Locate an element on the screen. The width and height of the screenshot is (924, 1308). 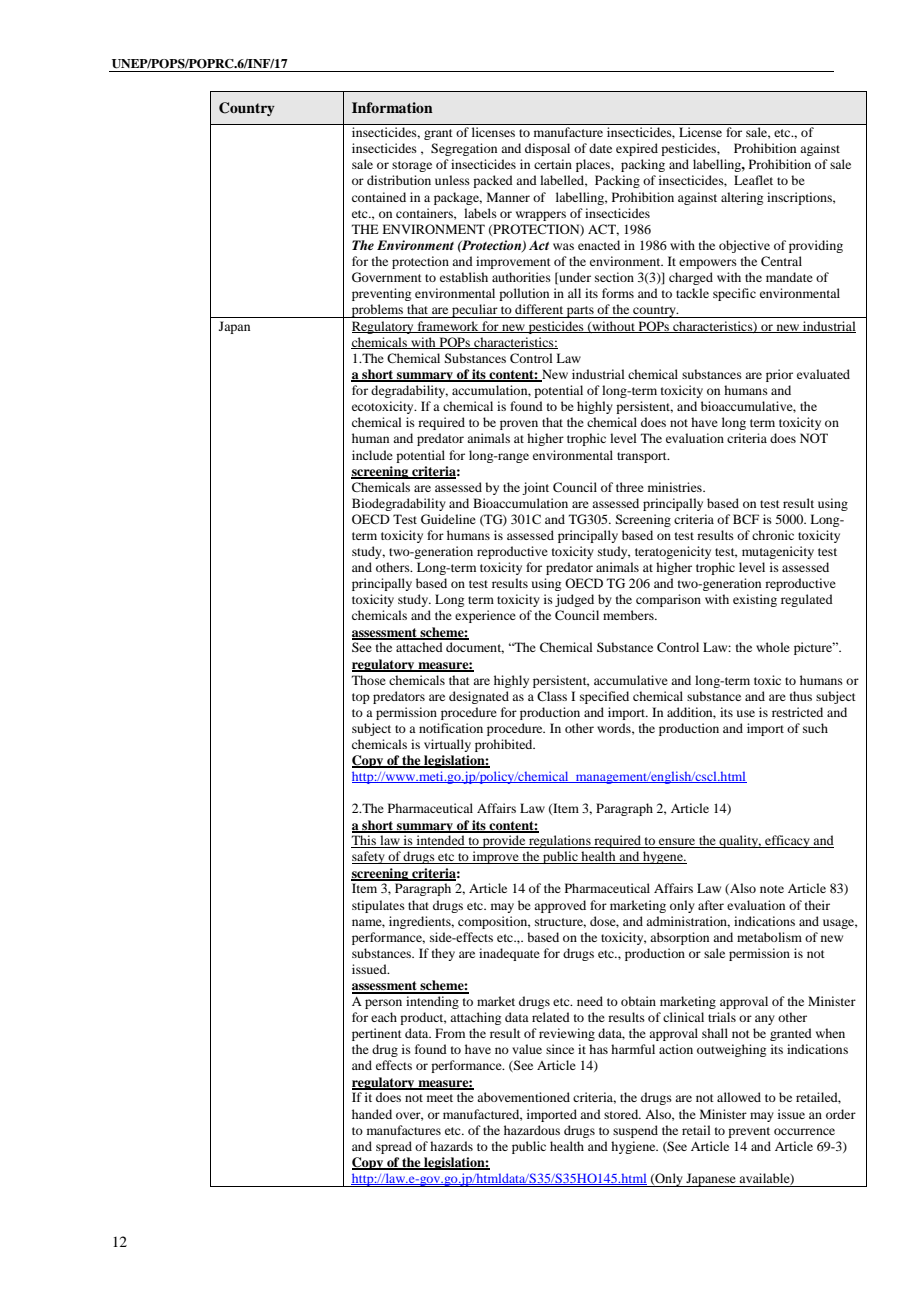
altering is located at coordinates (742, 198).
